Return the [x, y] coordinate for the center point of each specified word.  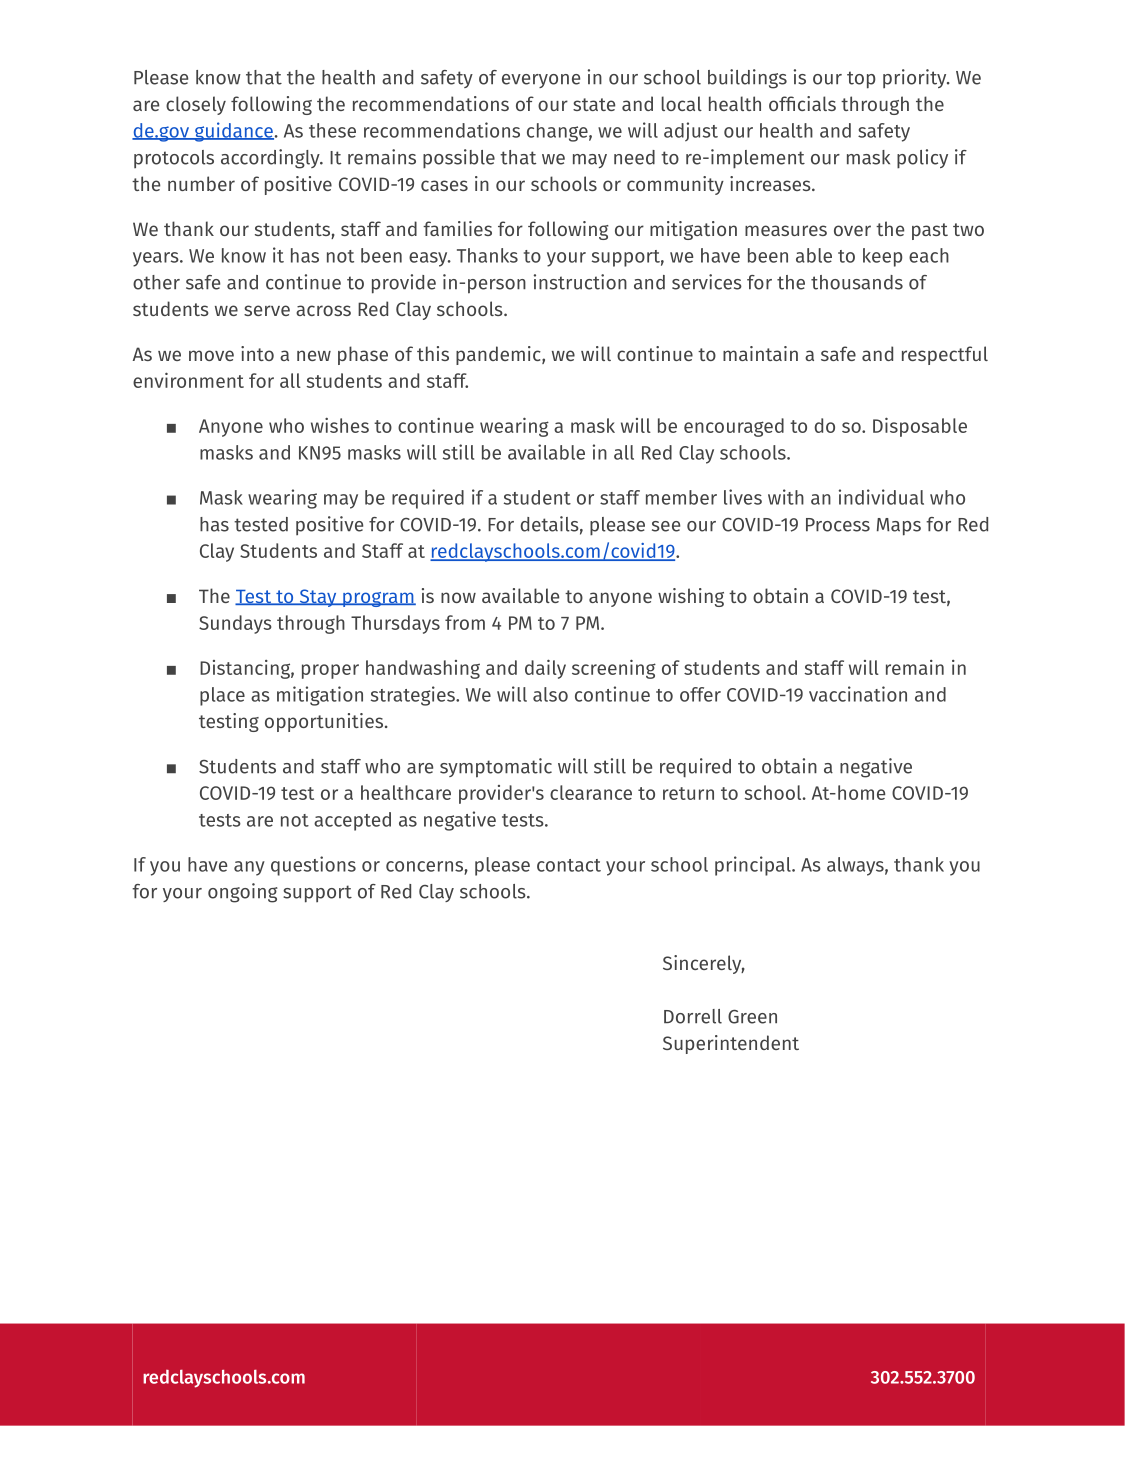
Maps [899, 527]
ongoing [243, 893]
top [861, 80]
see [666, 526]
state [594, 104]
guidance [233, 132]
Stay [318, 598]
